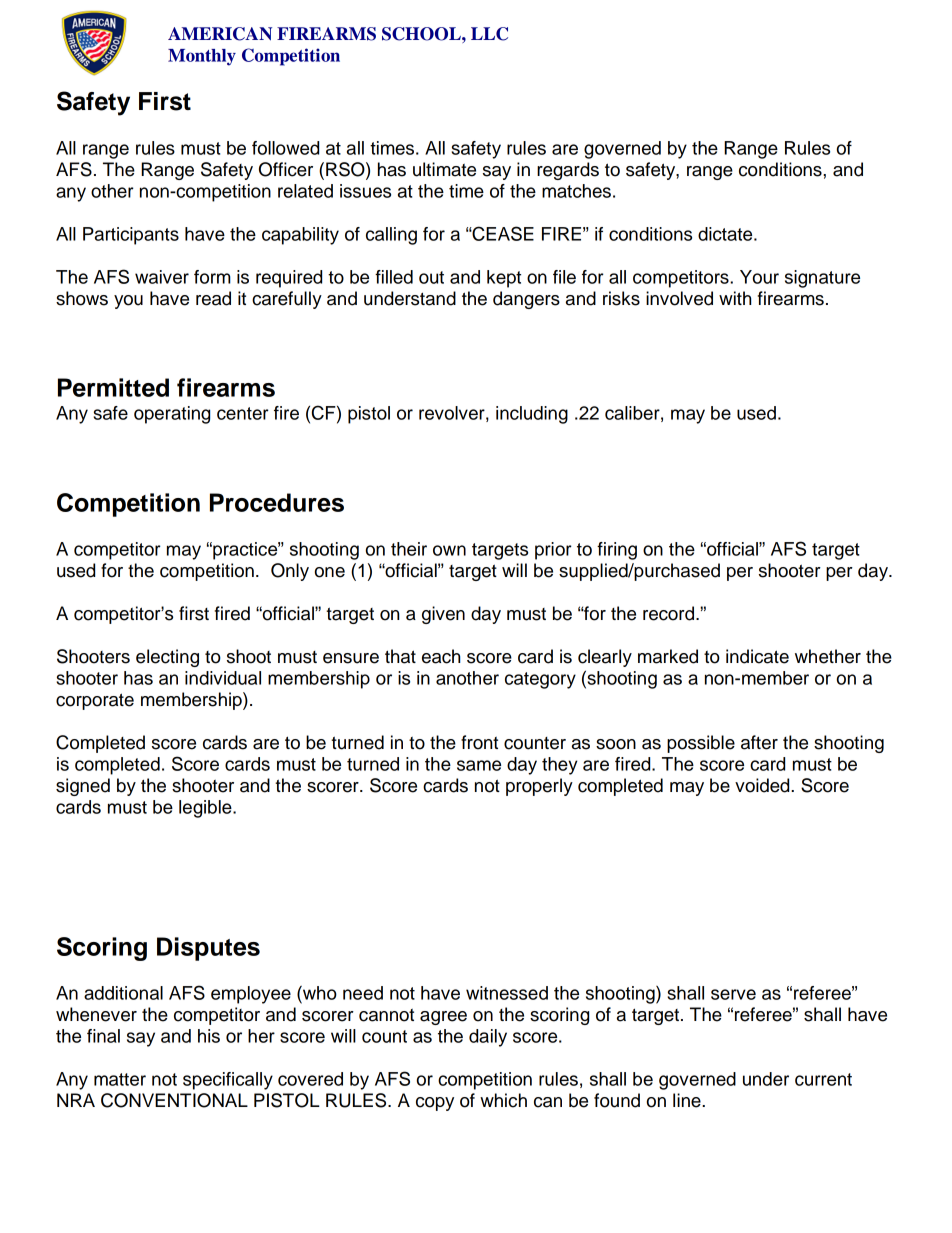  What do you see at coordinates (202, 57) in the document?
I see `Monthly` at bounding box center [202, 57].
